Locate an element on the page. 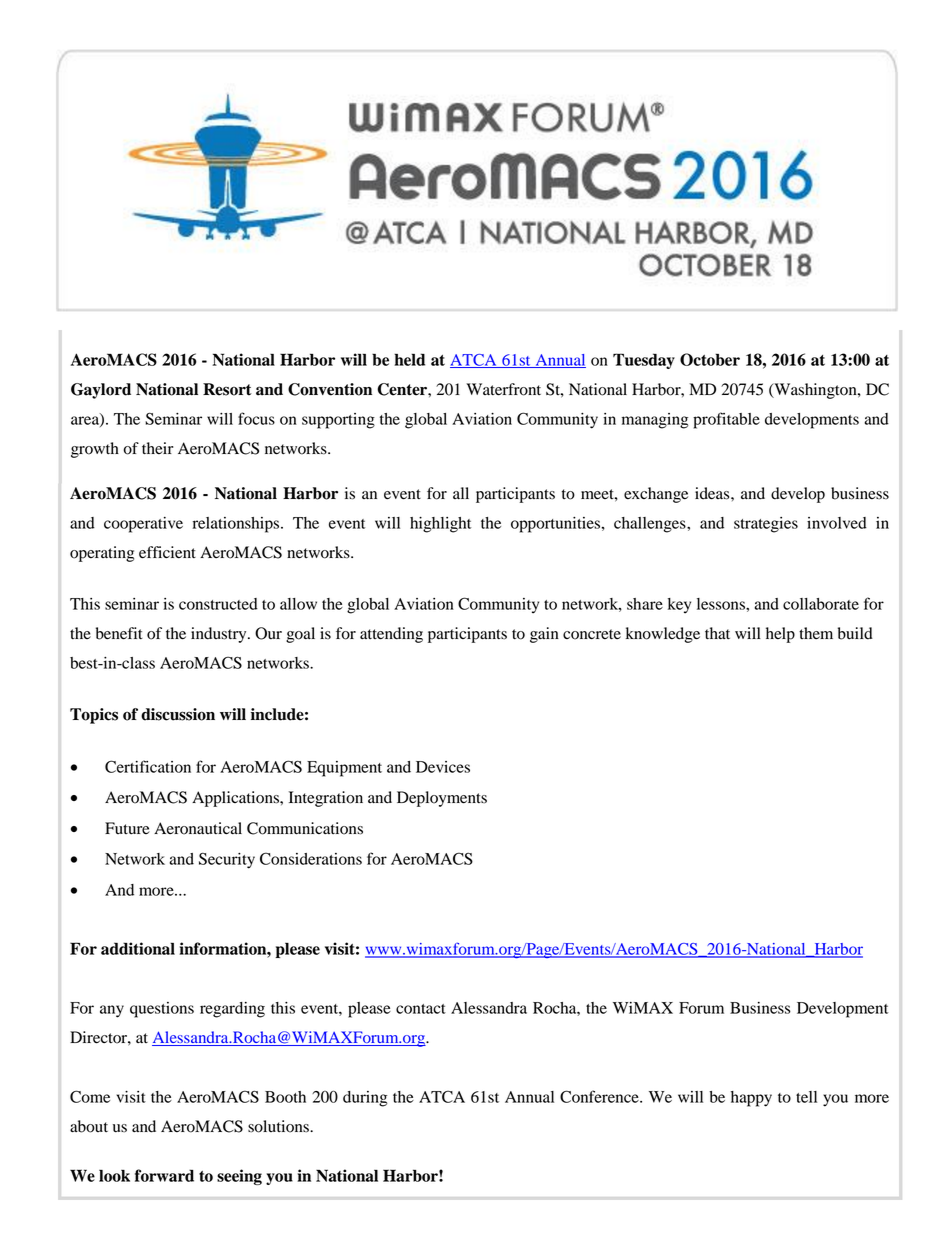  Resort is located at coordinates (227, 389).
